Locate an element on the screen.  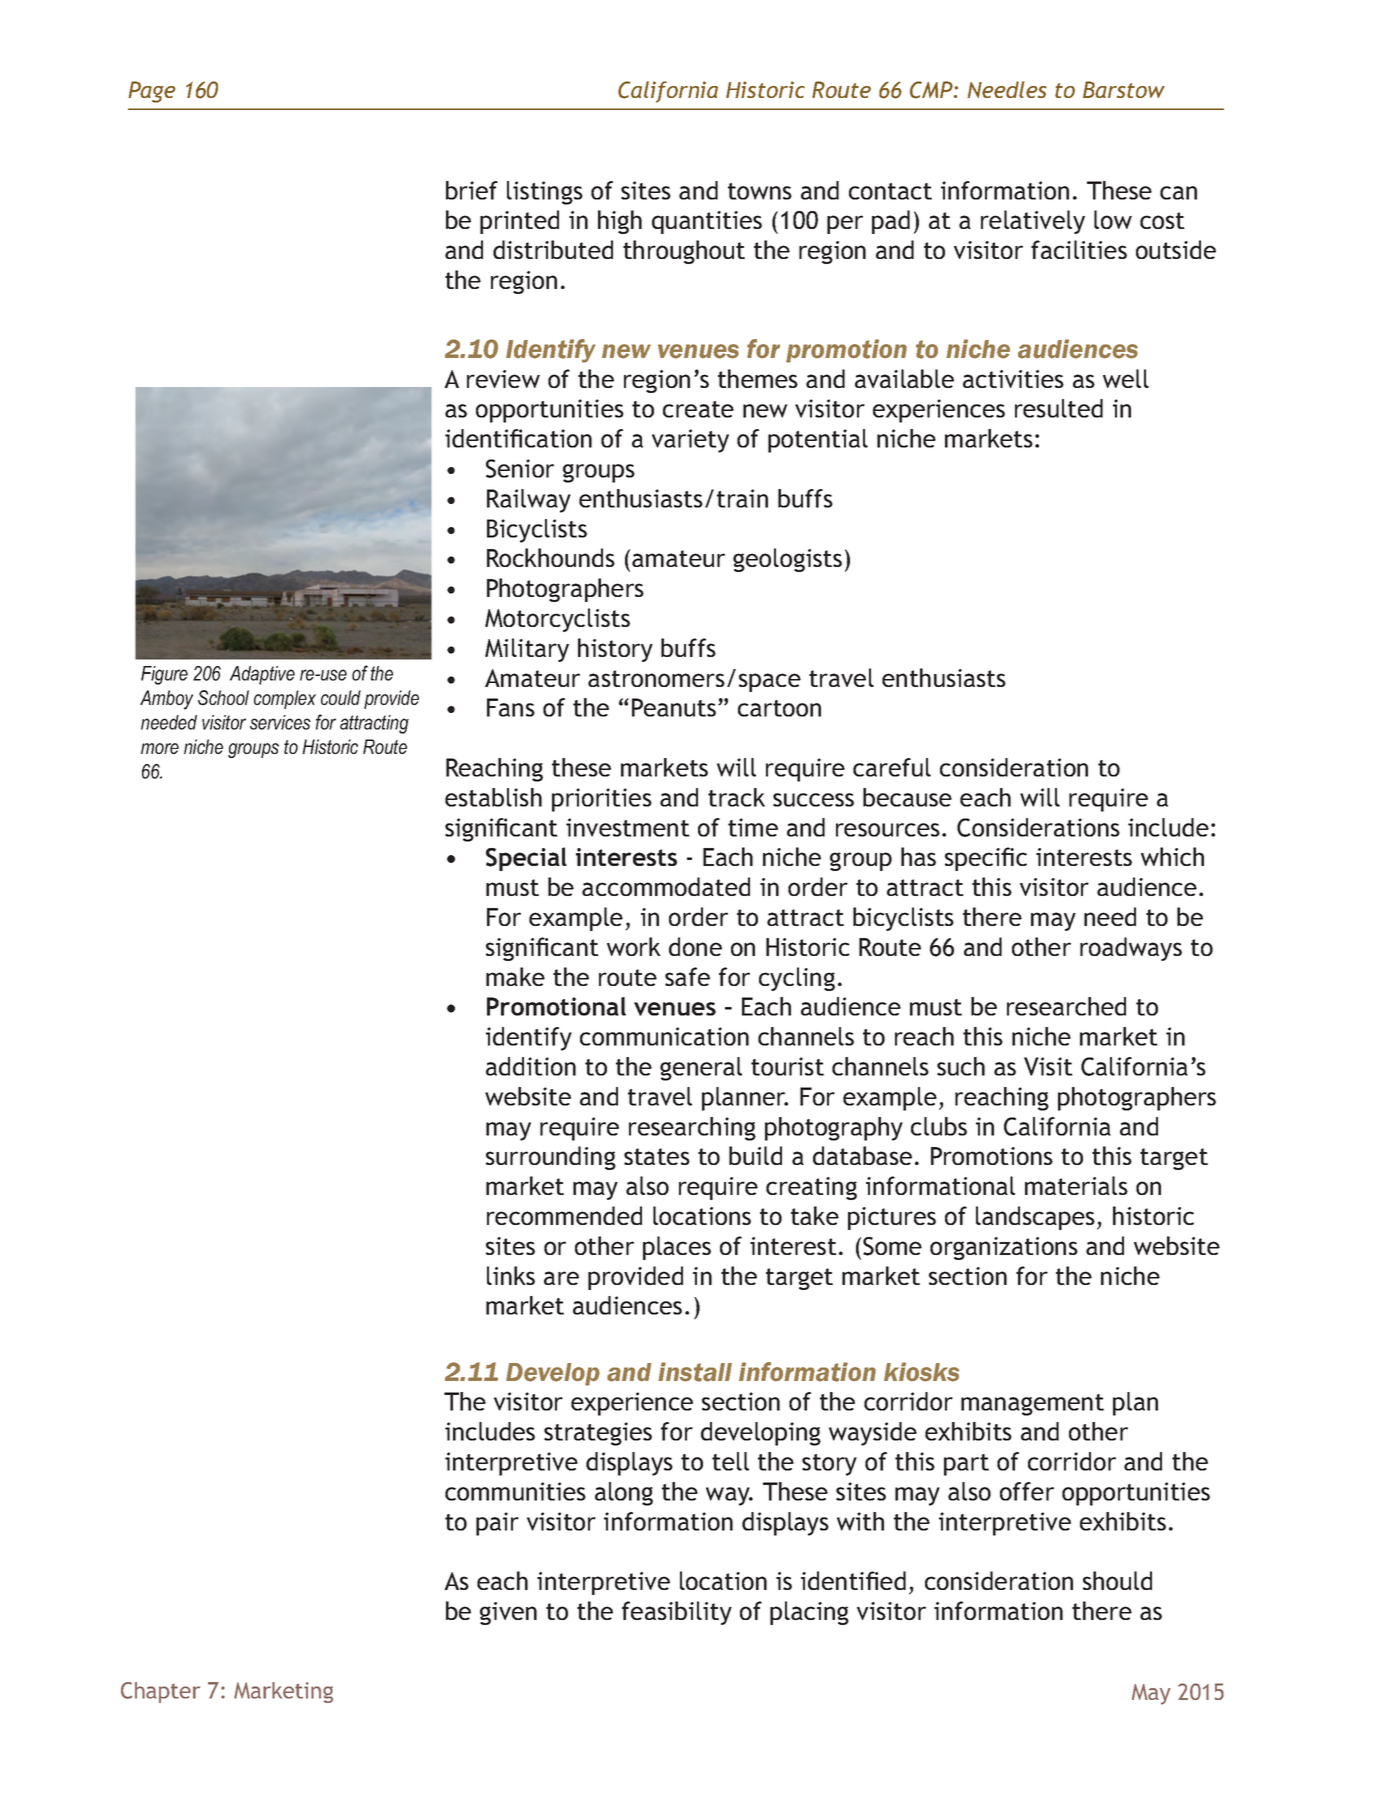
Page is located at coordinates (152, 92).
